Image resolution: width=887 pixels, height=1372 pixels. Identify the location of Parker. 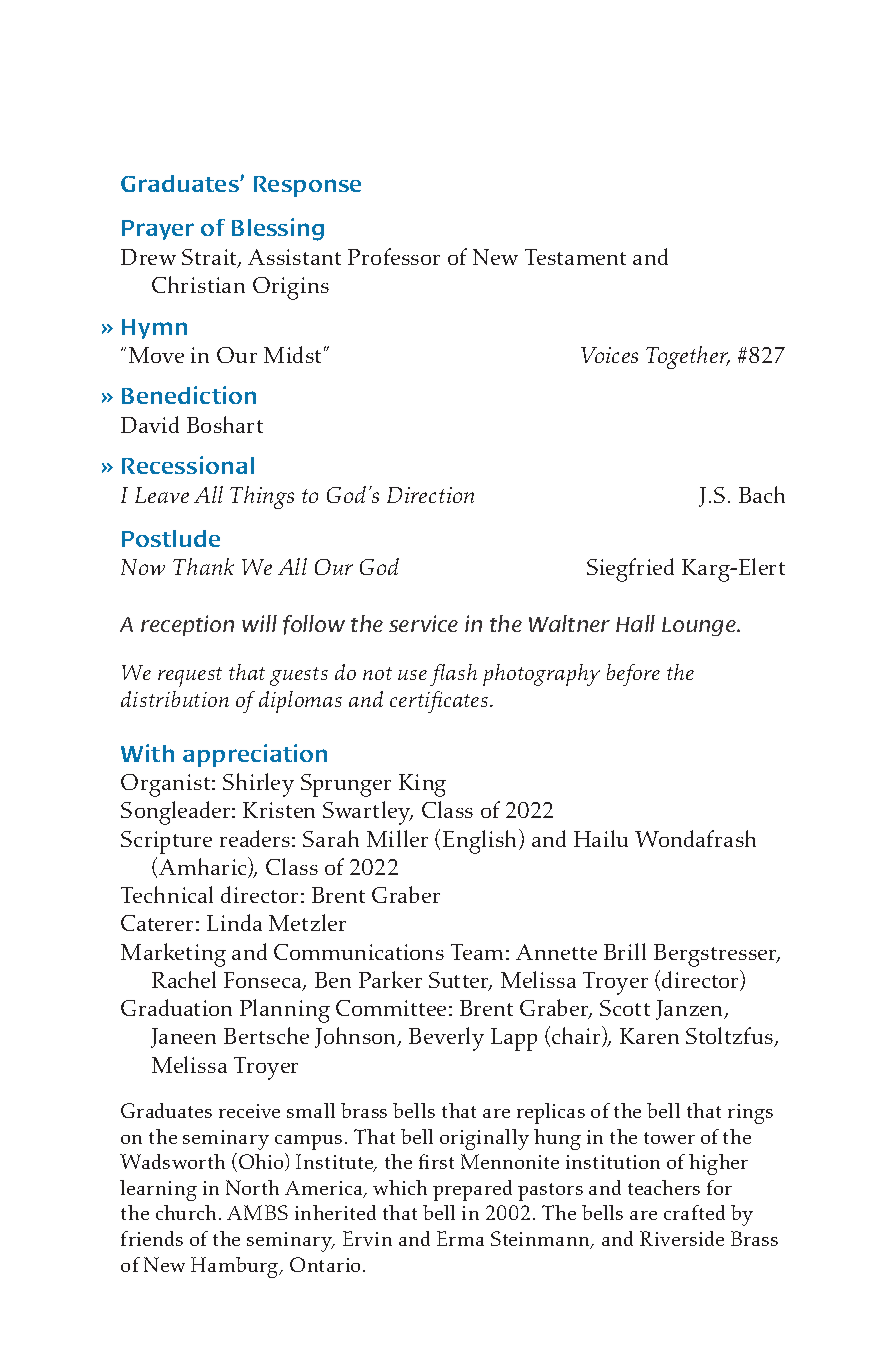
(390, 979).
